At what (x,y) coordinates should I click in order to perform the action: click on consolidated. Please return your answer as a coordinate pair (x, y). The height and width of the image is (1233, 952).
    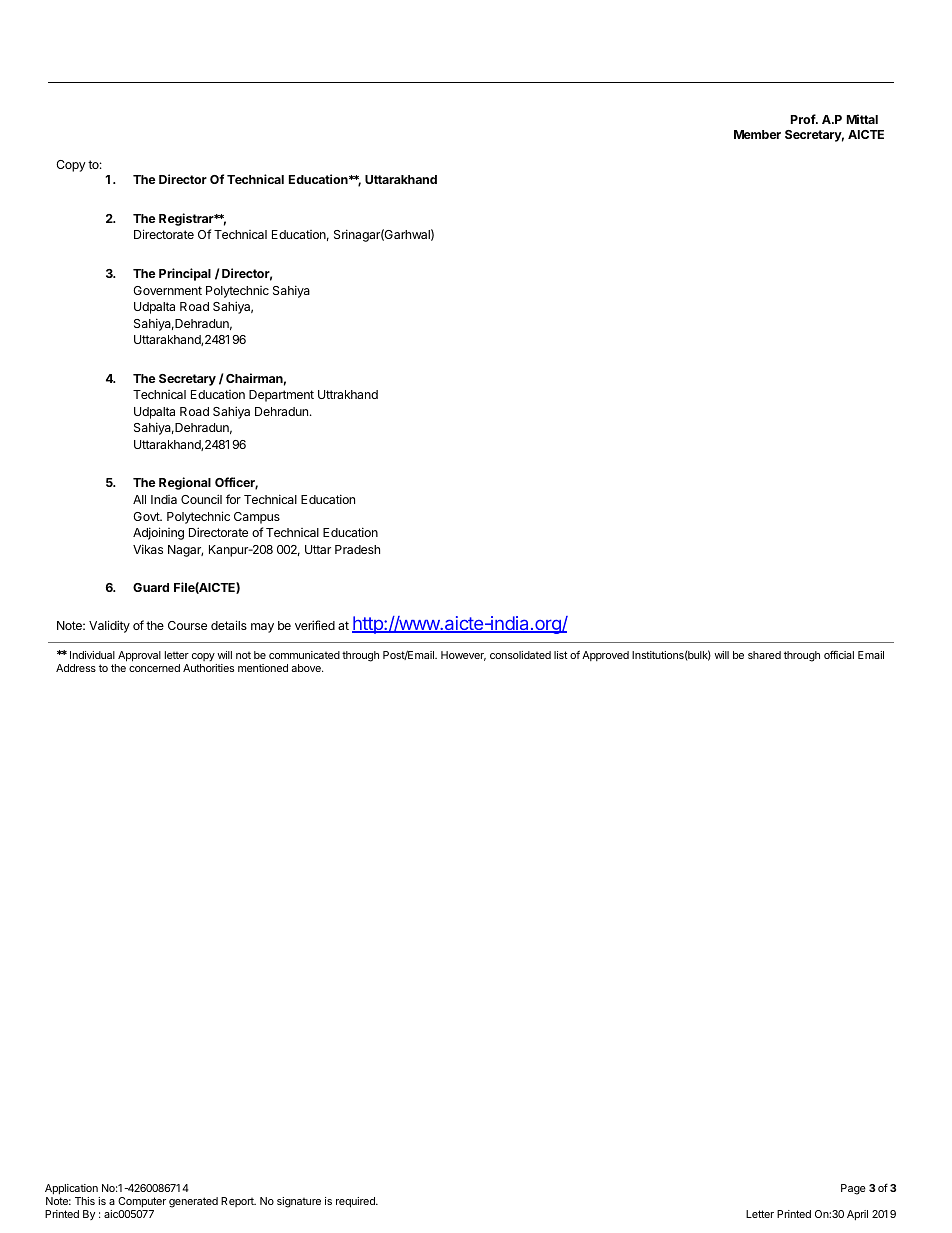
    Looking at the image, I should click on (520, 655).
